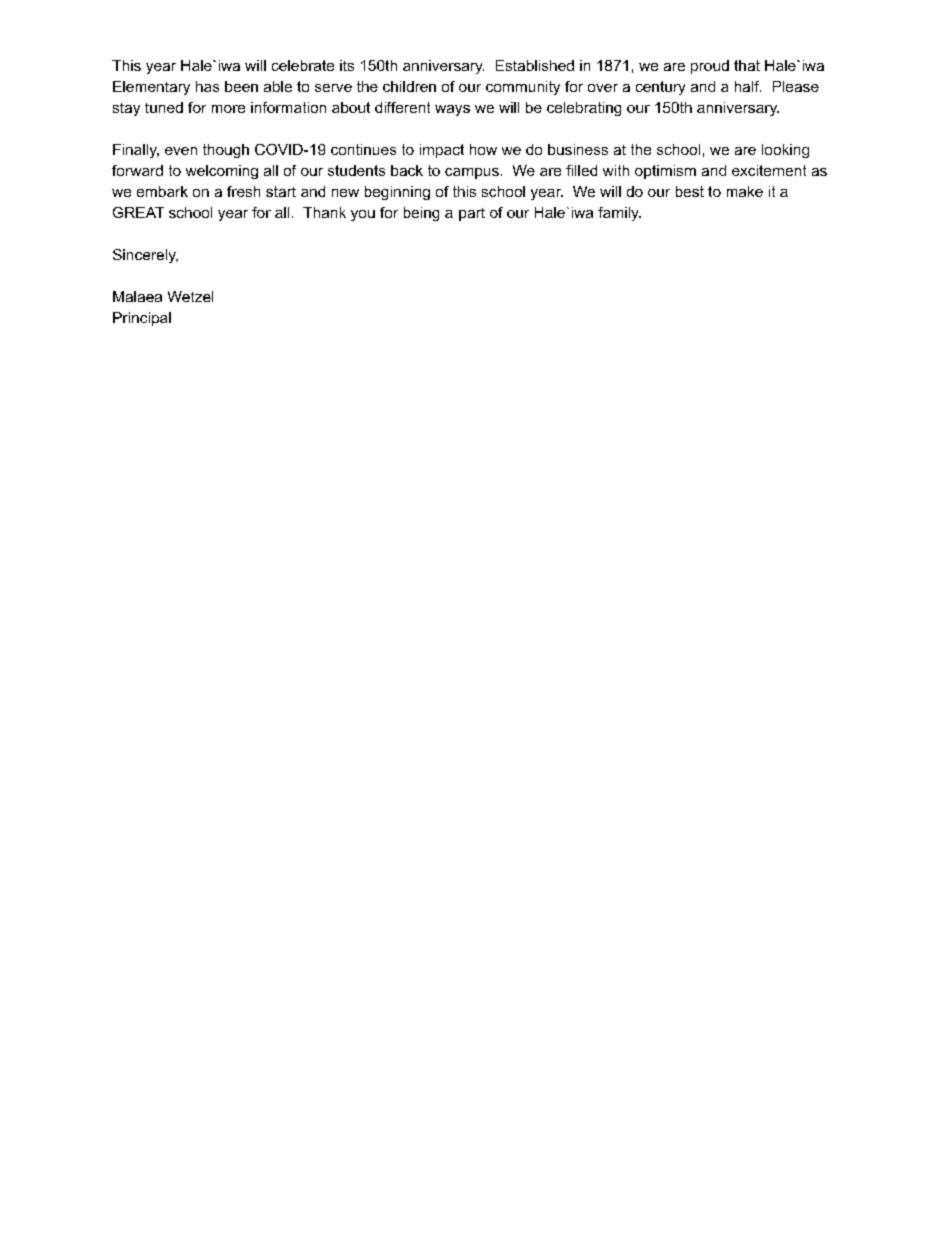 This screenshot has width=952, height=1233. I want to click on Sincerely, so click(145, 256).
